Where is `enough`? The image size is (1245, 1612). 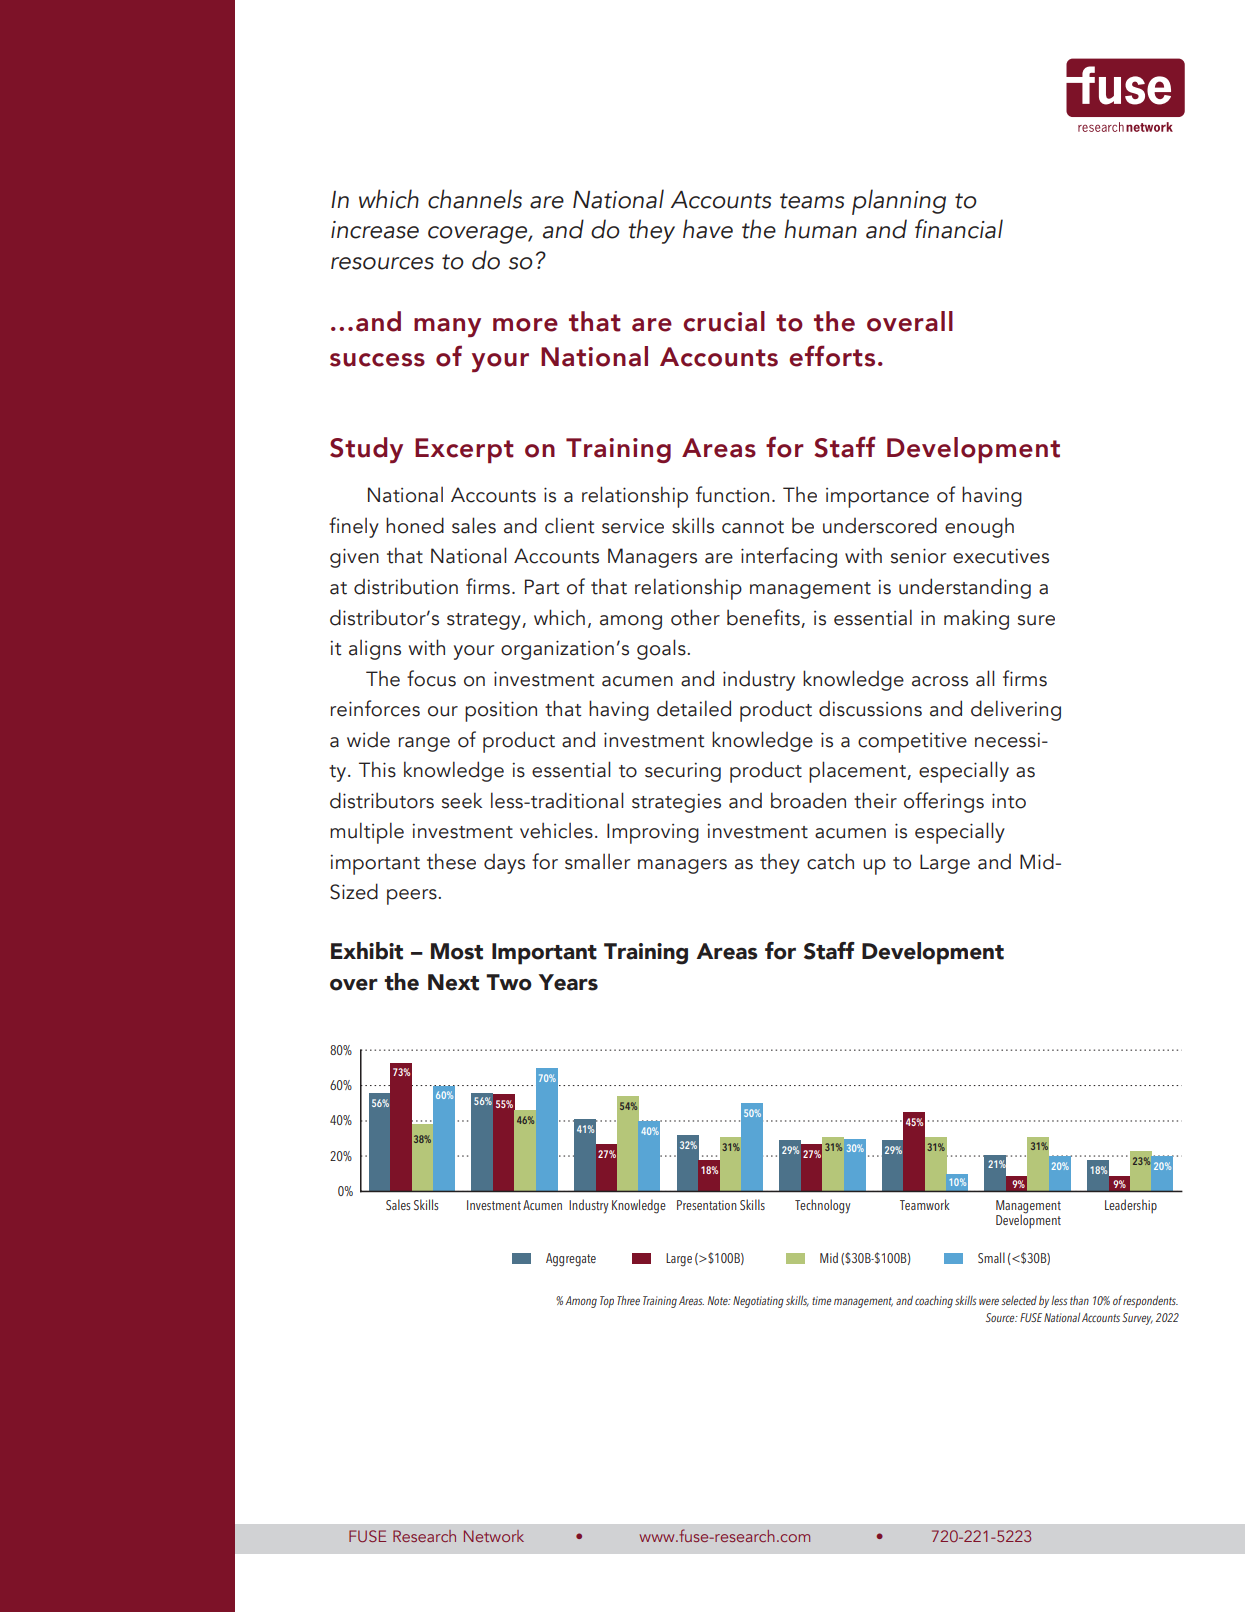
enough is located at coordinates (979, 527).
